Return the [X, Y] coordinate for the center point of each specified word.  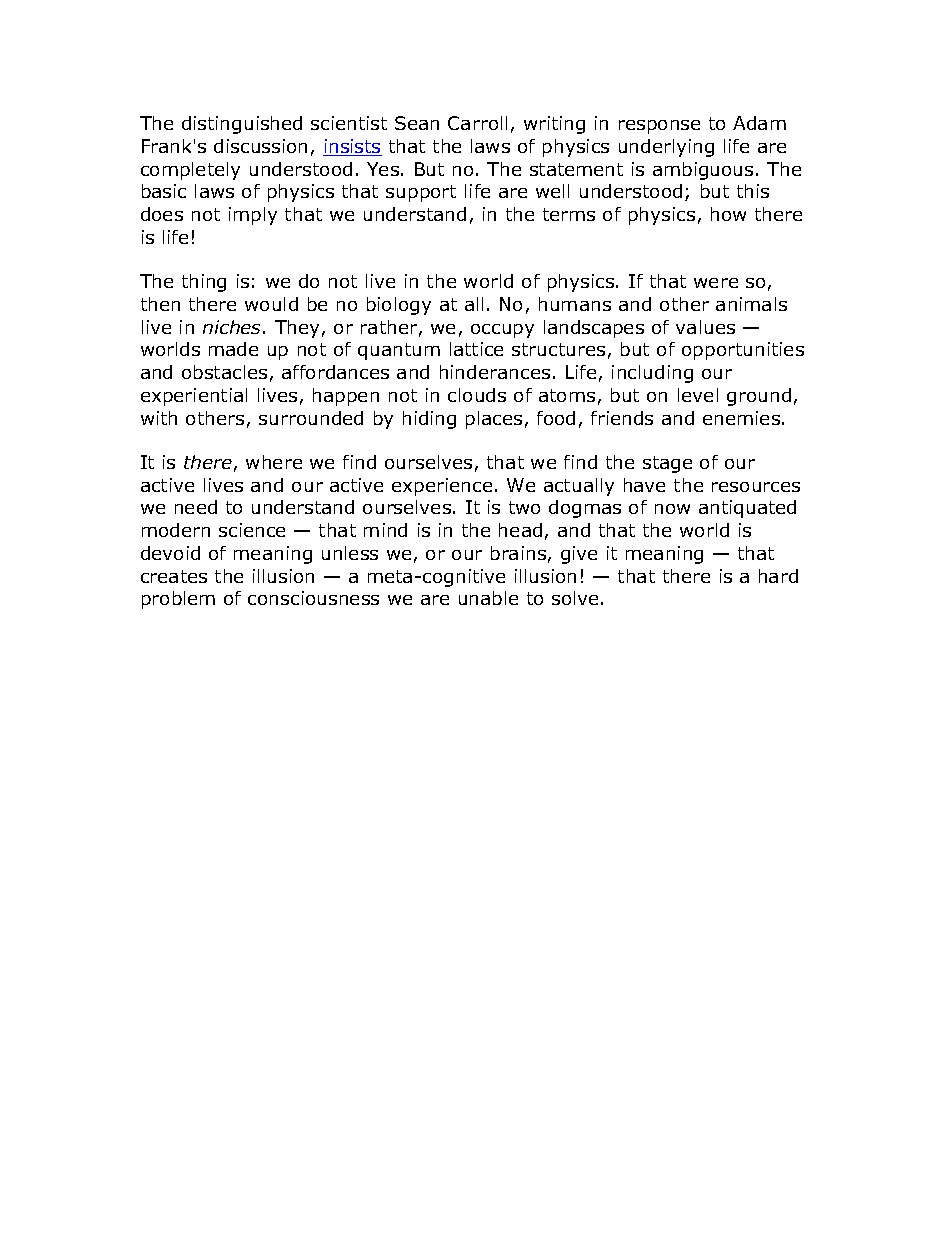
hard [778, 576]
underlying [666, 148]
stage [667, 464]
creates [174, 576]
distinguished [242, 125]
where [274, 462]
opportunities [743, 351]
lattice [476, 349]
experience [442, 487]
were [716, 283]
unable [488, 598]
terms [569, 214]
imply [253, 216]
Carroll [477, 123]
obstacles [224, 372]
